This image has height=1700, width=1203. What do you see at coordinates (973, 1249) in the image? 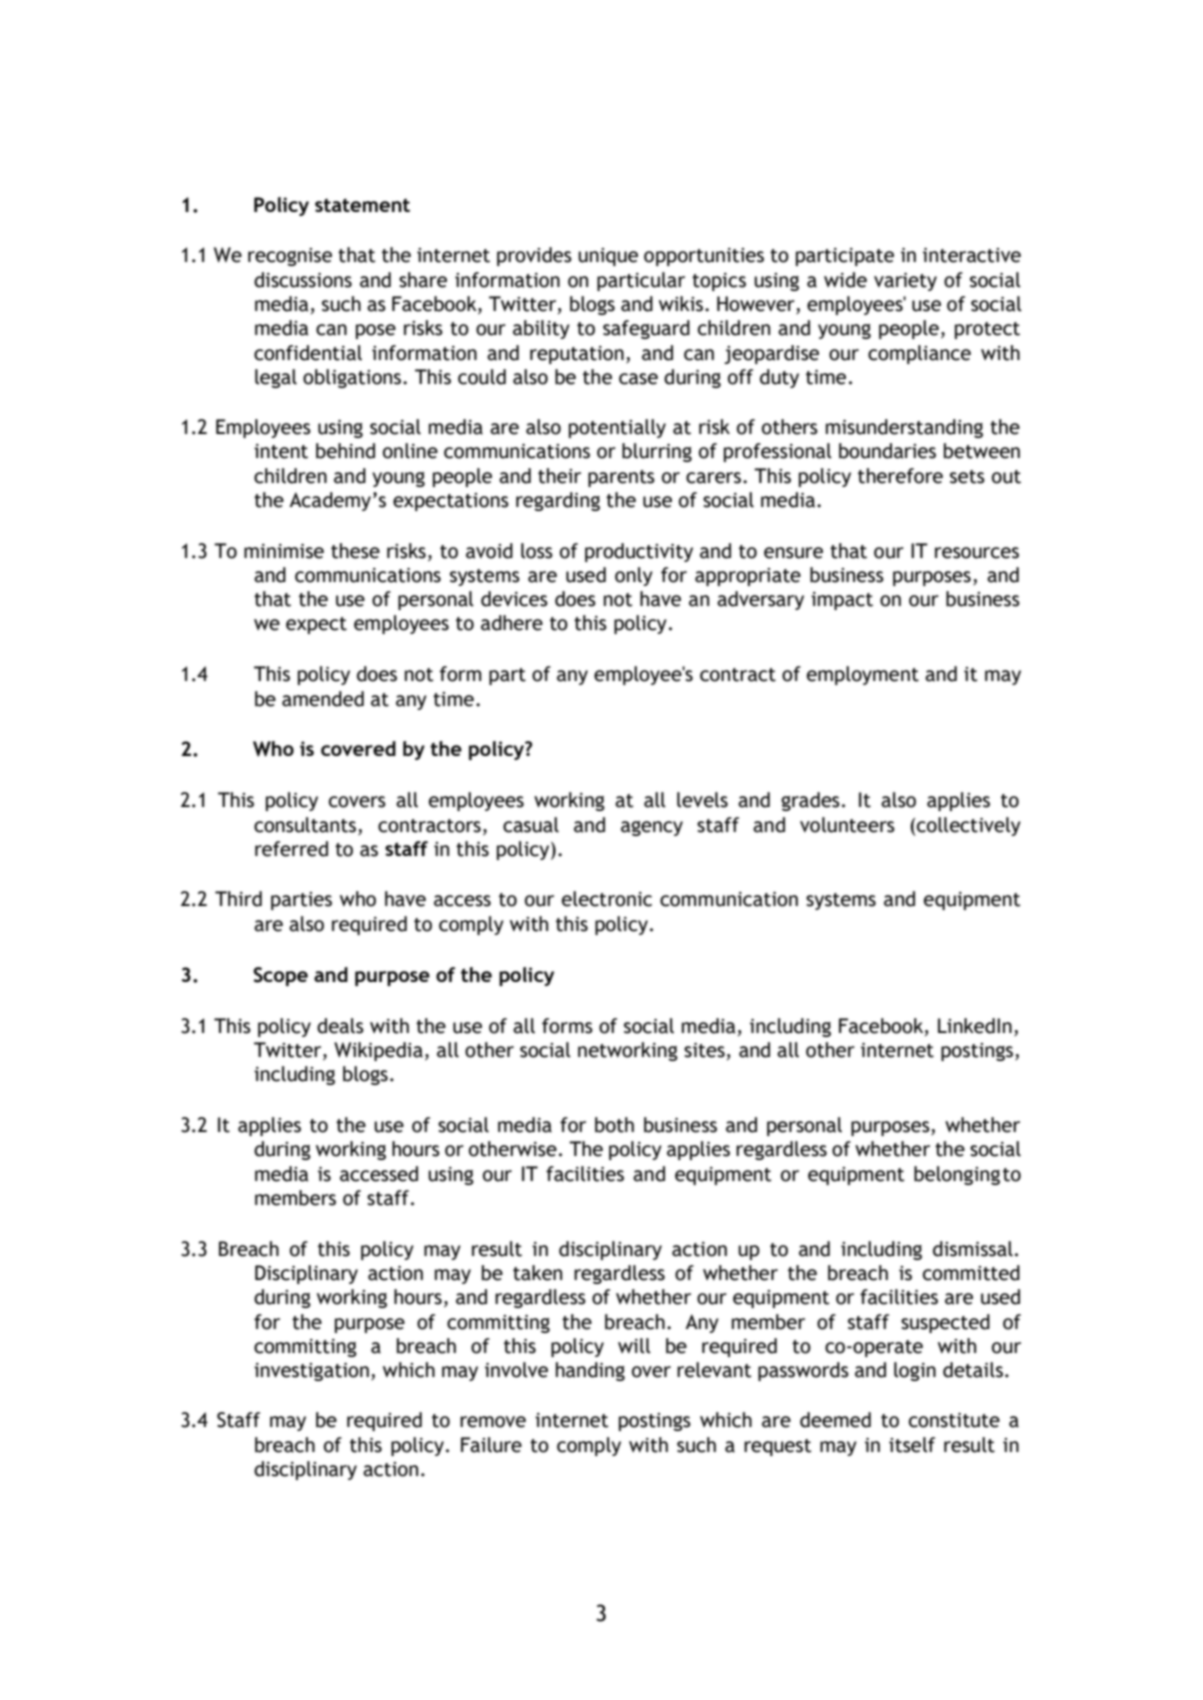
I see `dismissal` at bounding box center [973, 1249].
